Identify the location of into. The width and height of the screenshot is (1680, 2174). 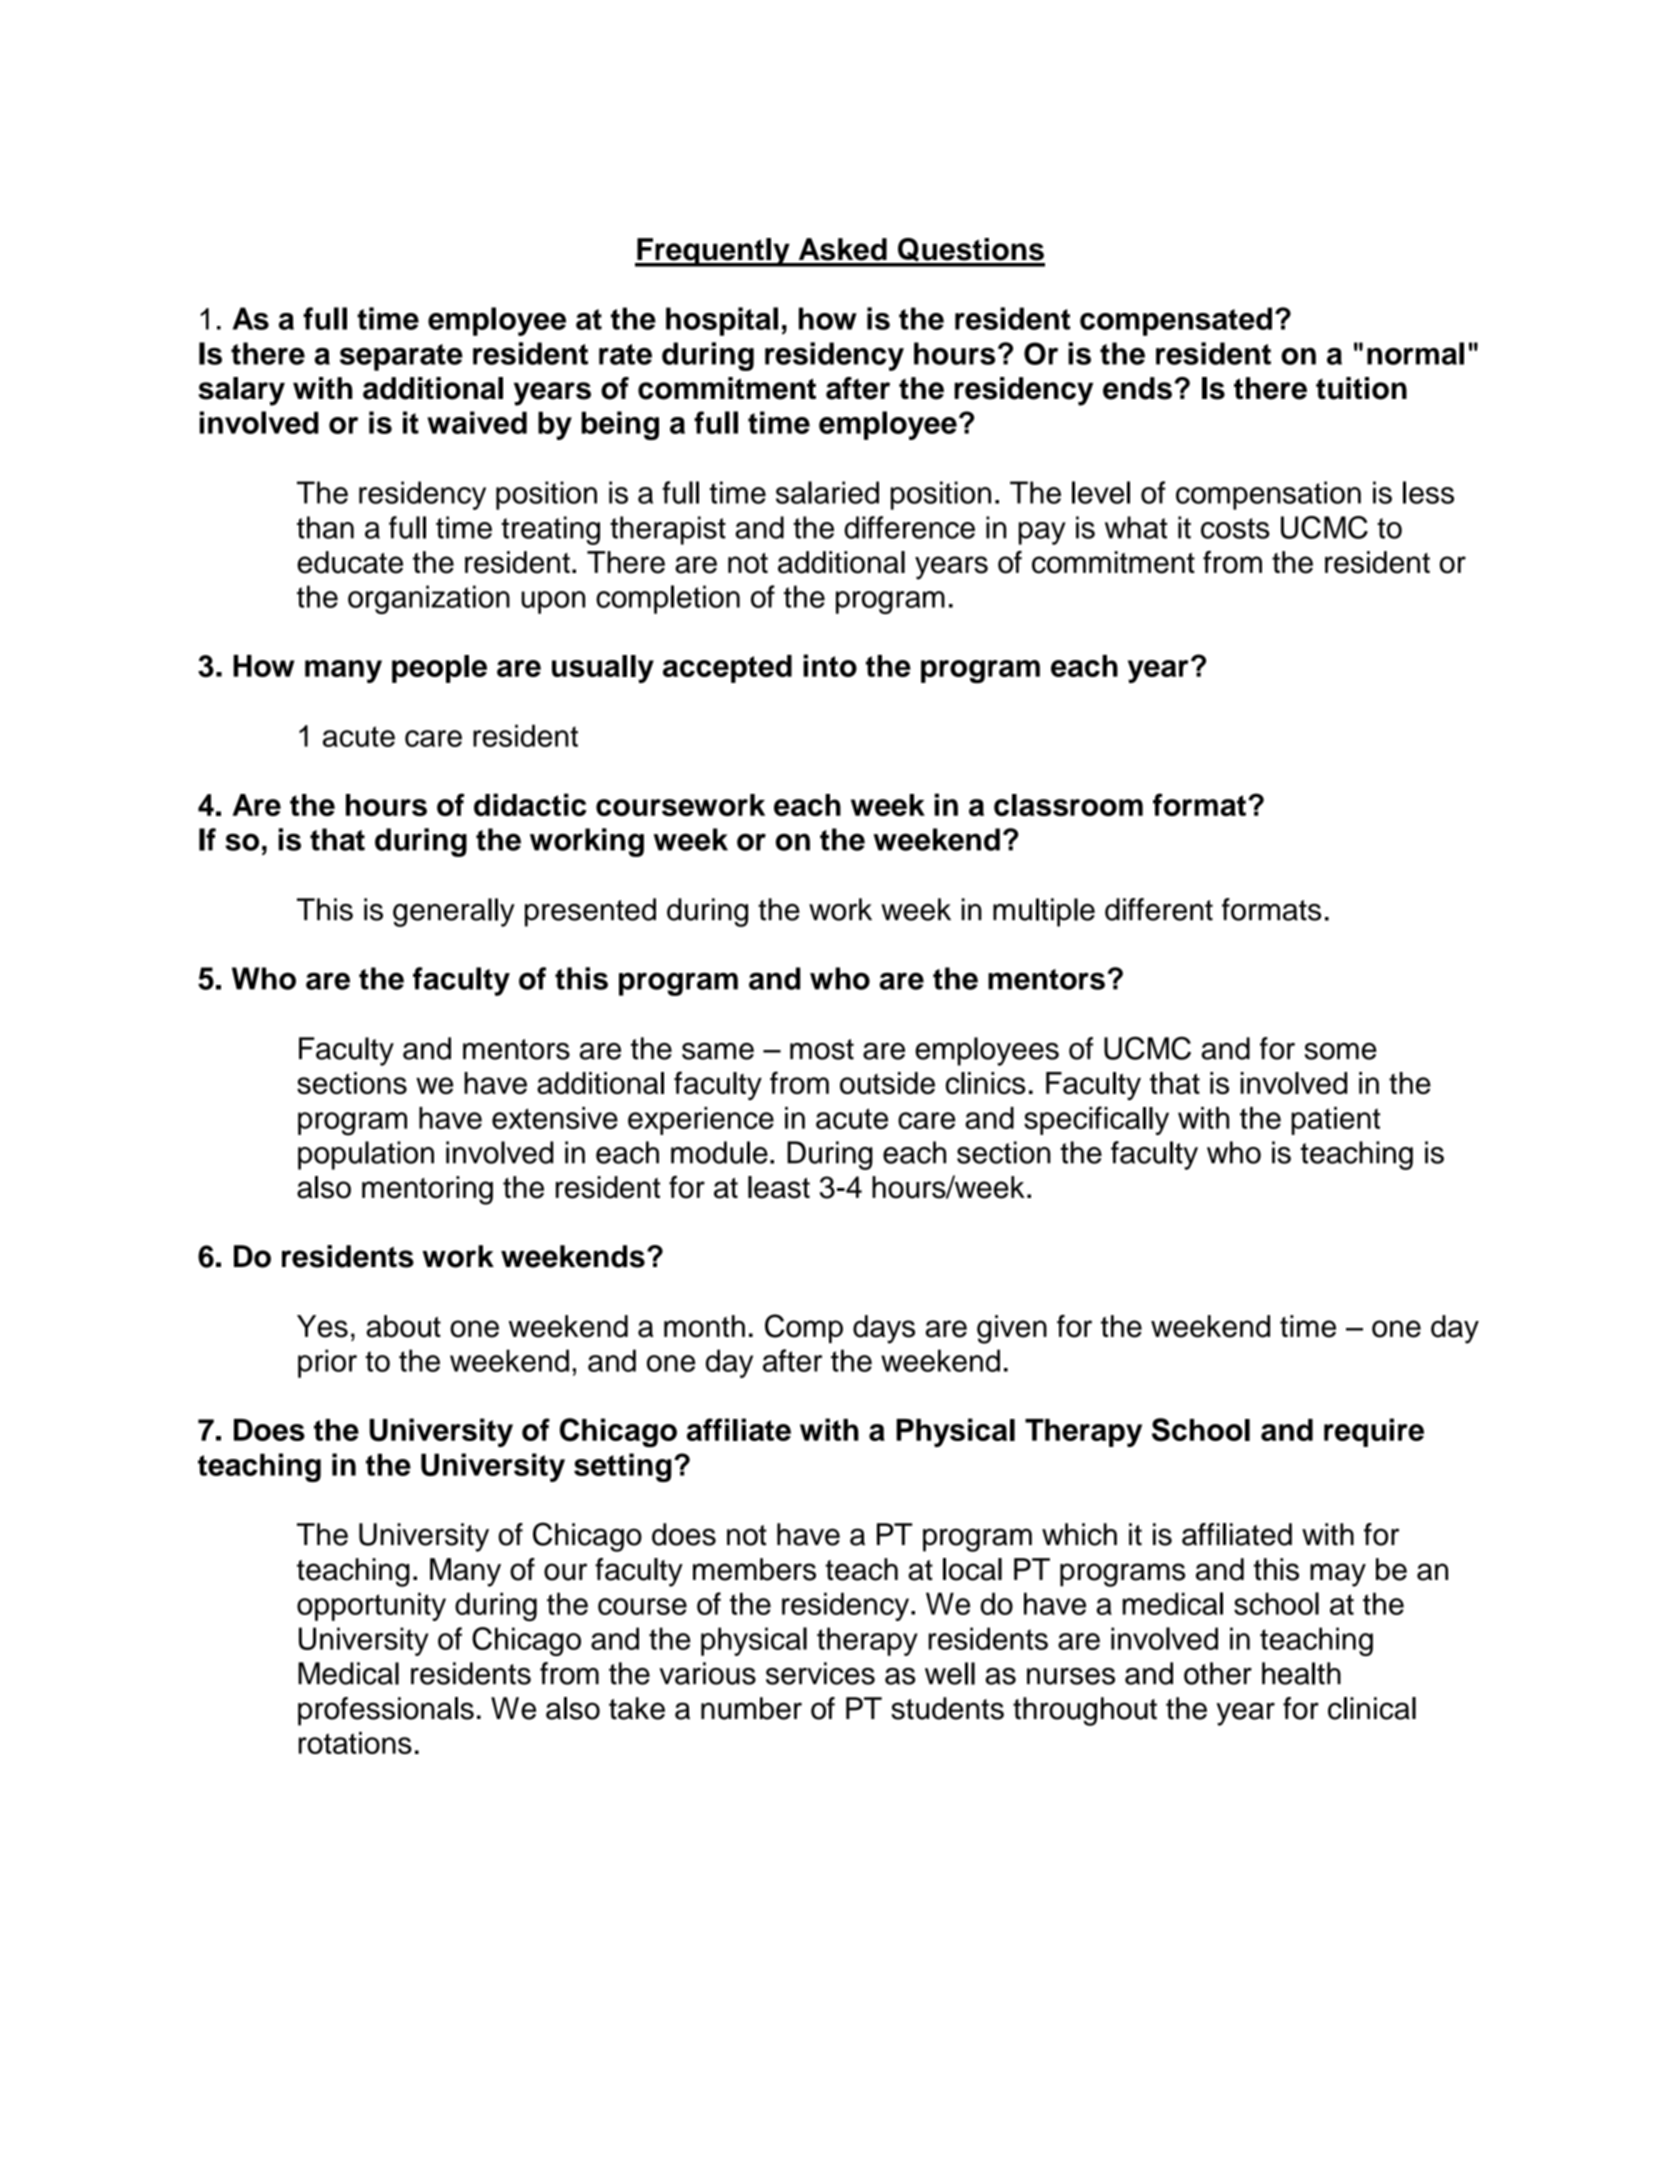
(830, 665).
